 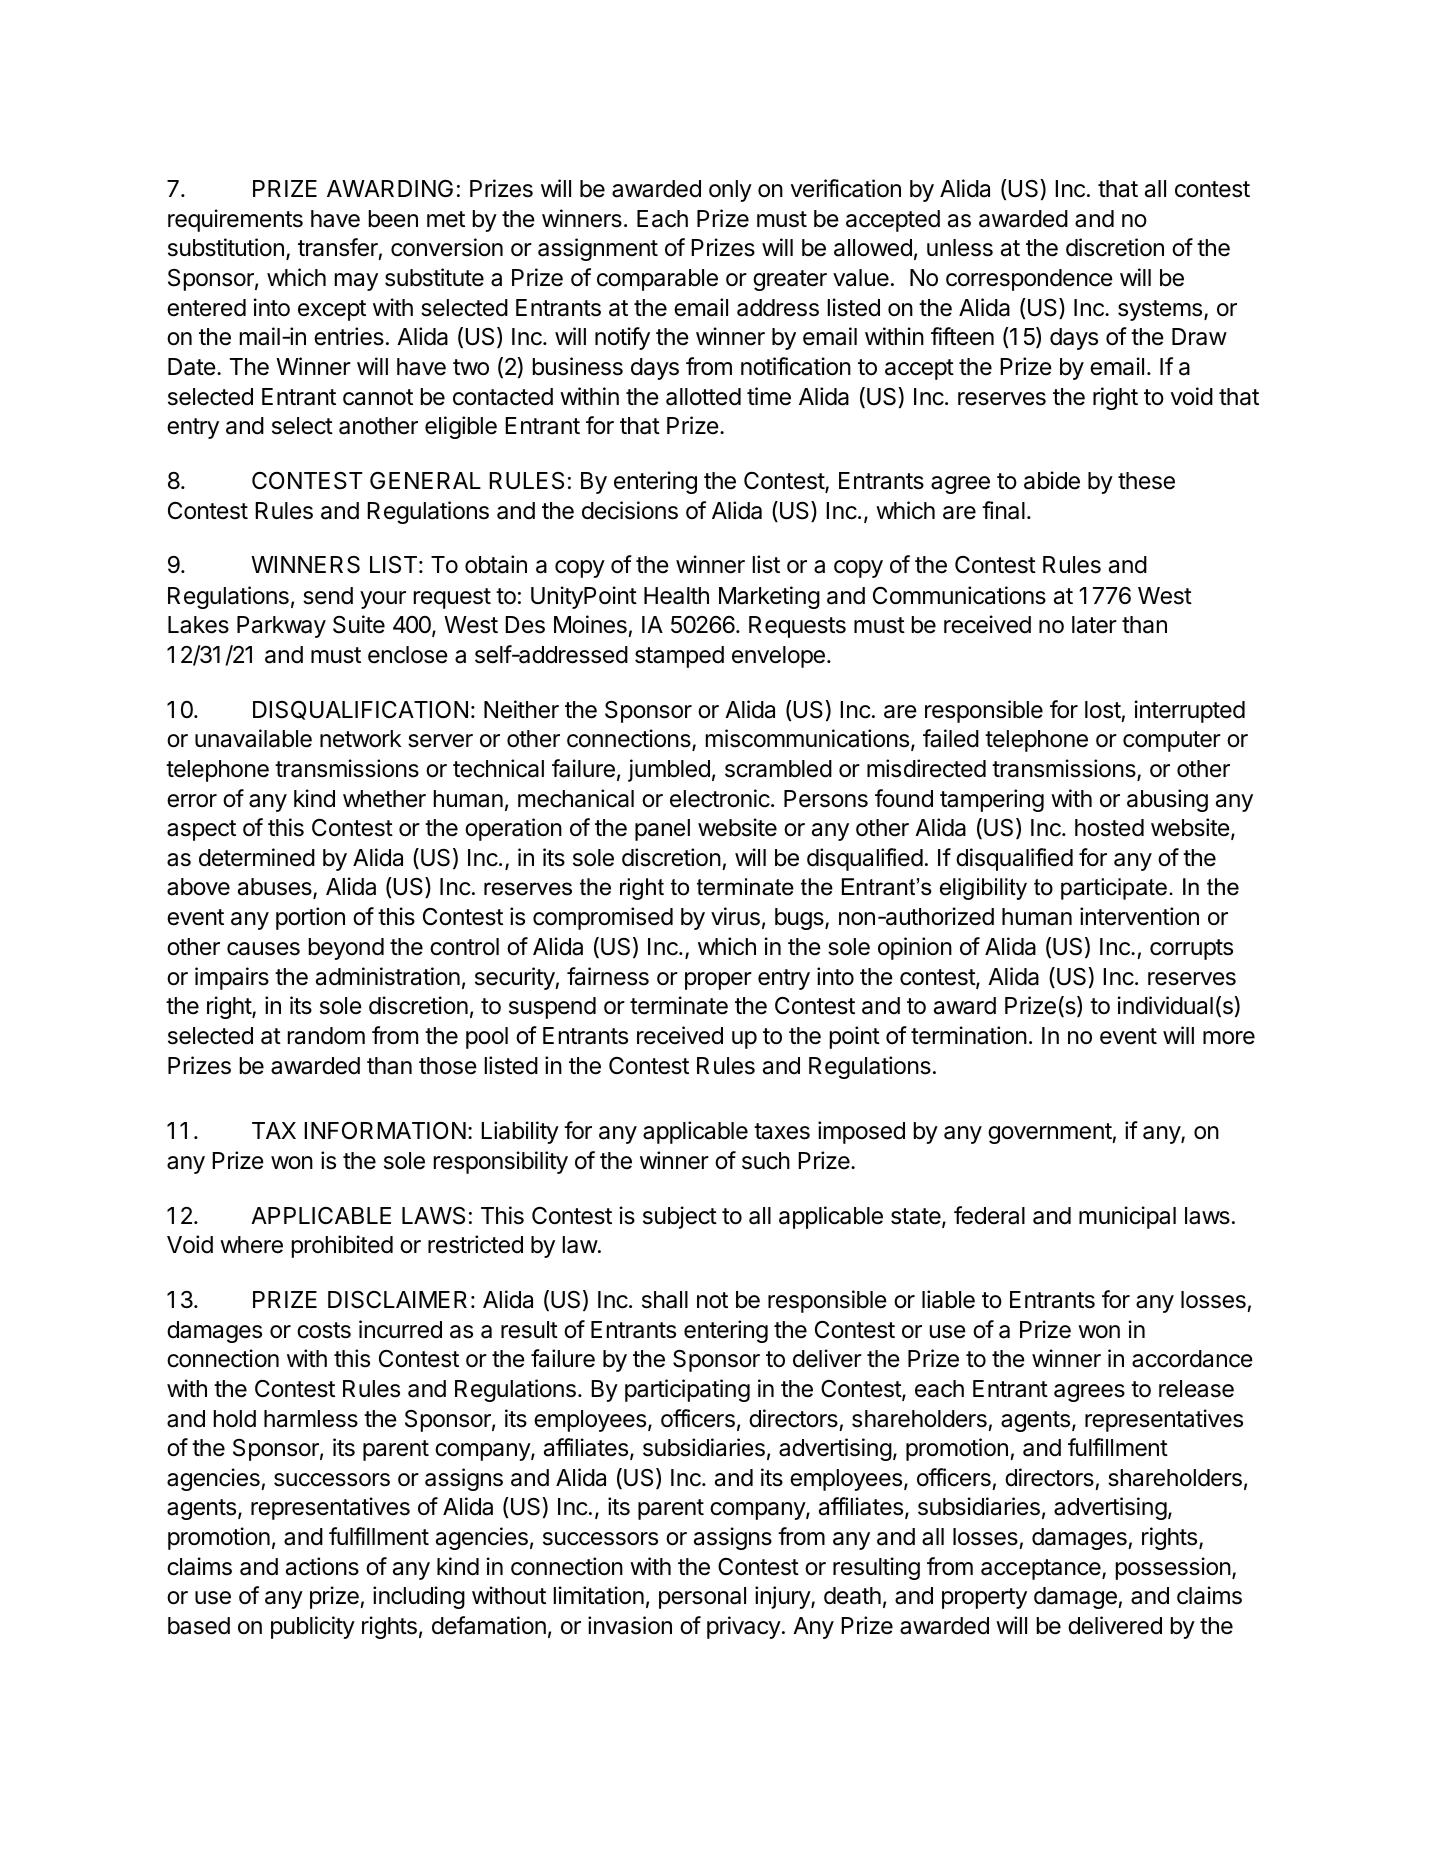 I want to click on only, so click(x=730, y=191).
